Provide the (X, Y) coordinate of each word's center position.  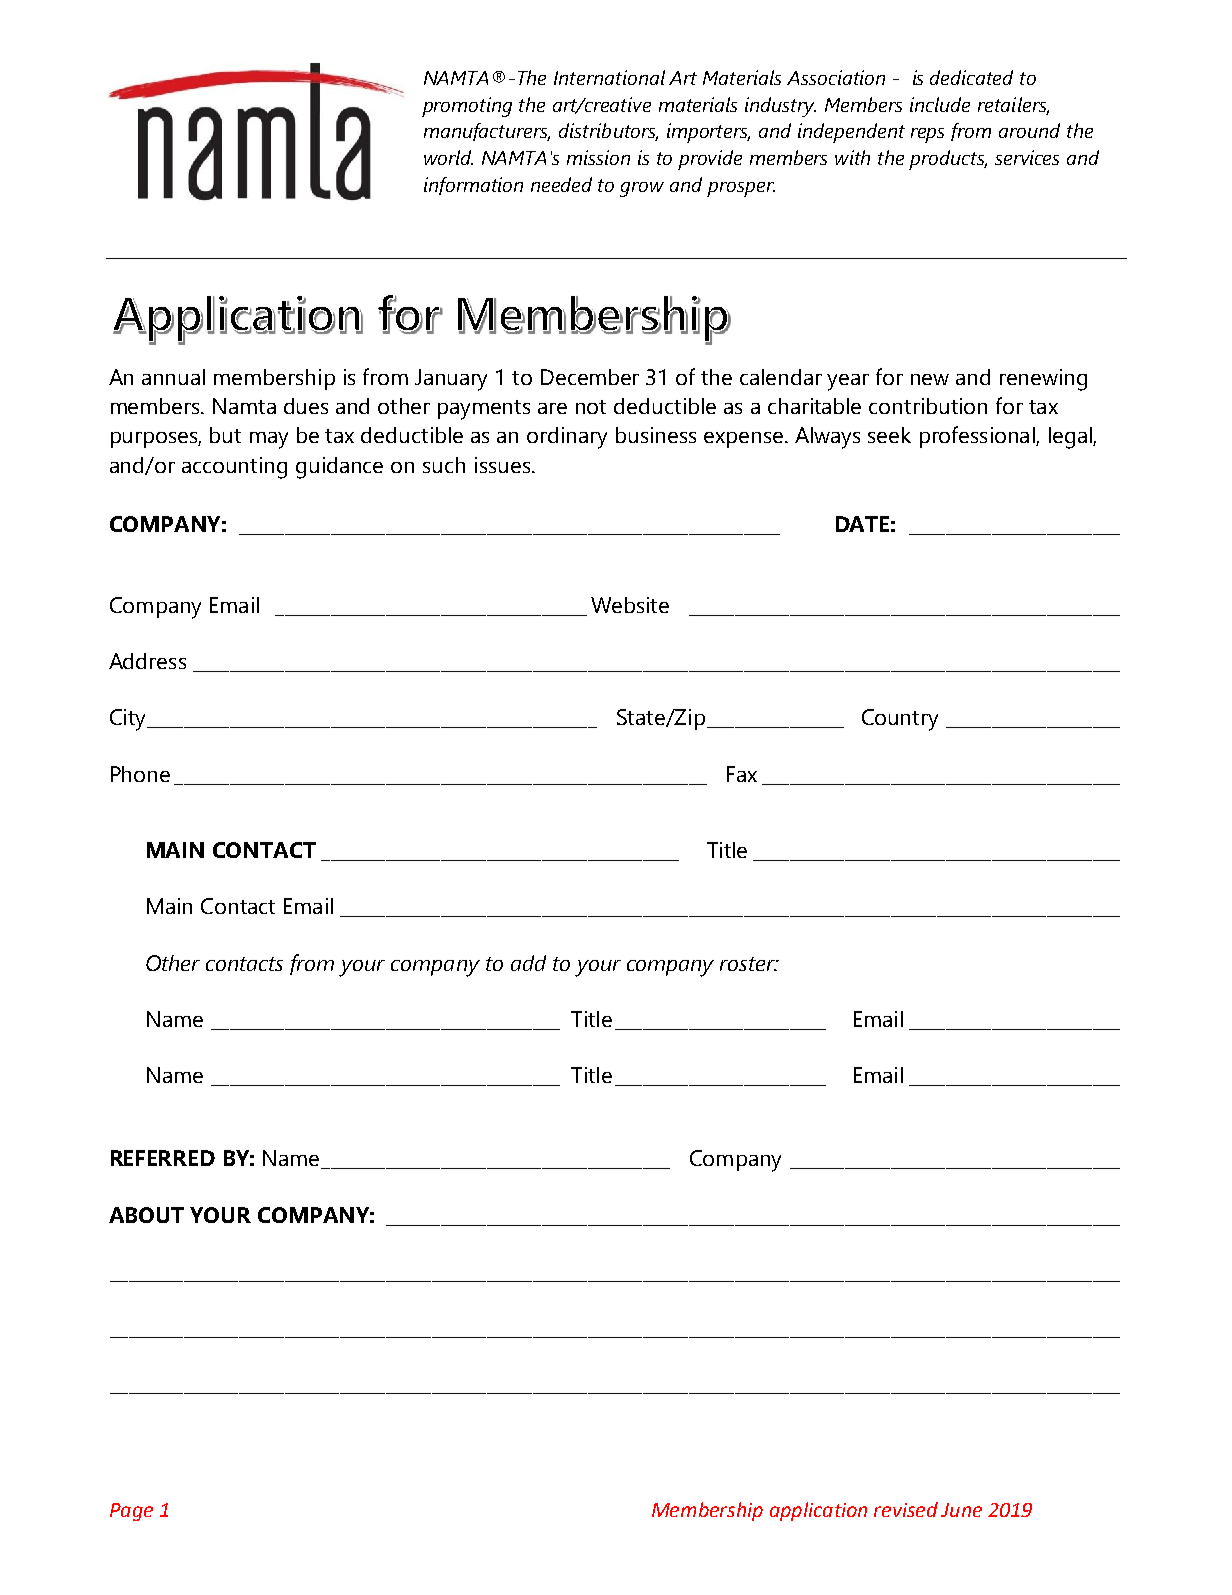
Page (131, 1512)
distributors (608, 132)
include (940, 104)
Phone (140, 774)
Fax (742, 774)
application (818, 1511)
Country (900, 720)
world (448, 157)
